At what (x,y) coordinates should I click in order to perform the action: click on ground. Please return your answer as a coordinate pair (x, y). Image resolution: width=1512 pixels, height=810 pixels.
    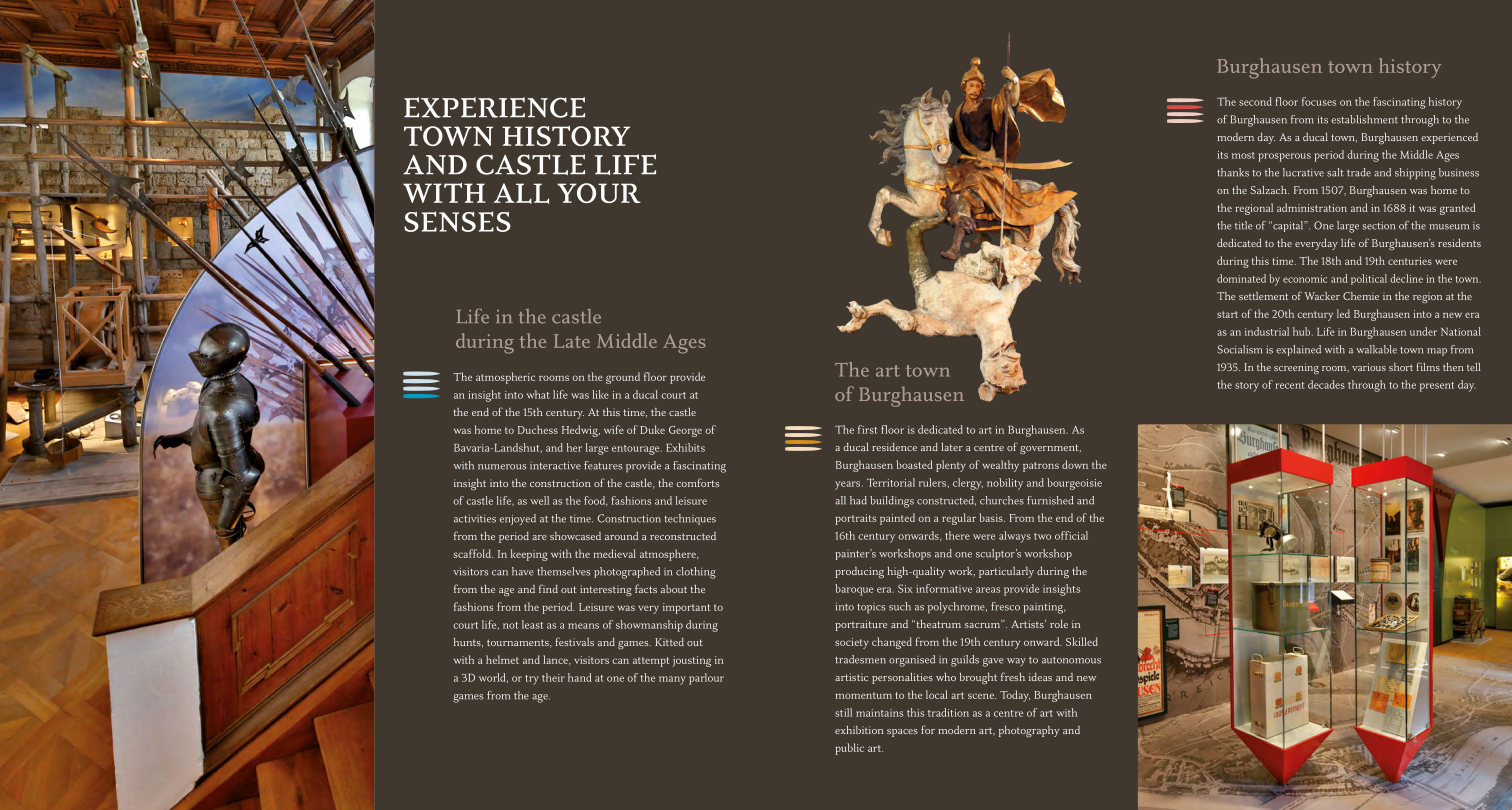
    Looking at the image, I should click on (623, 378).
